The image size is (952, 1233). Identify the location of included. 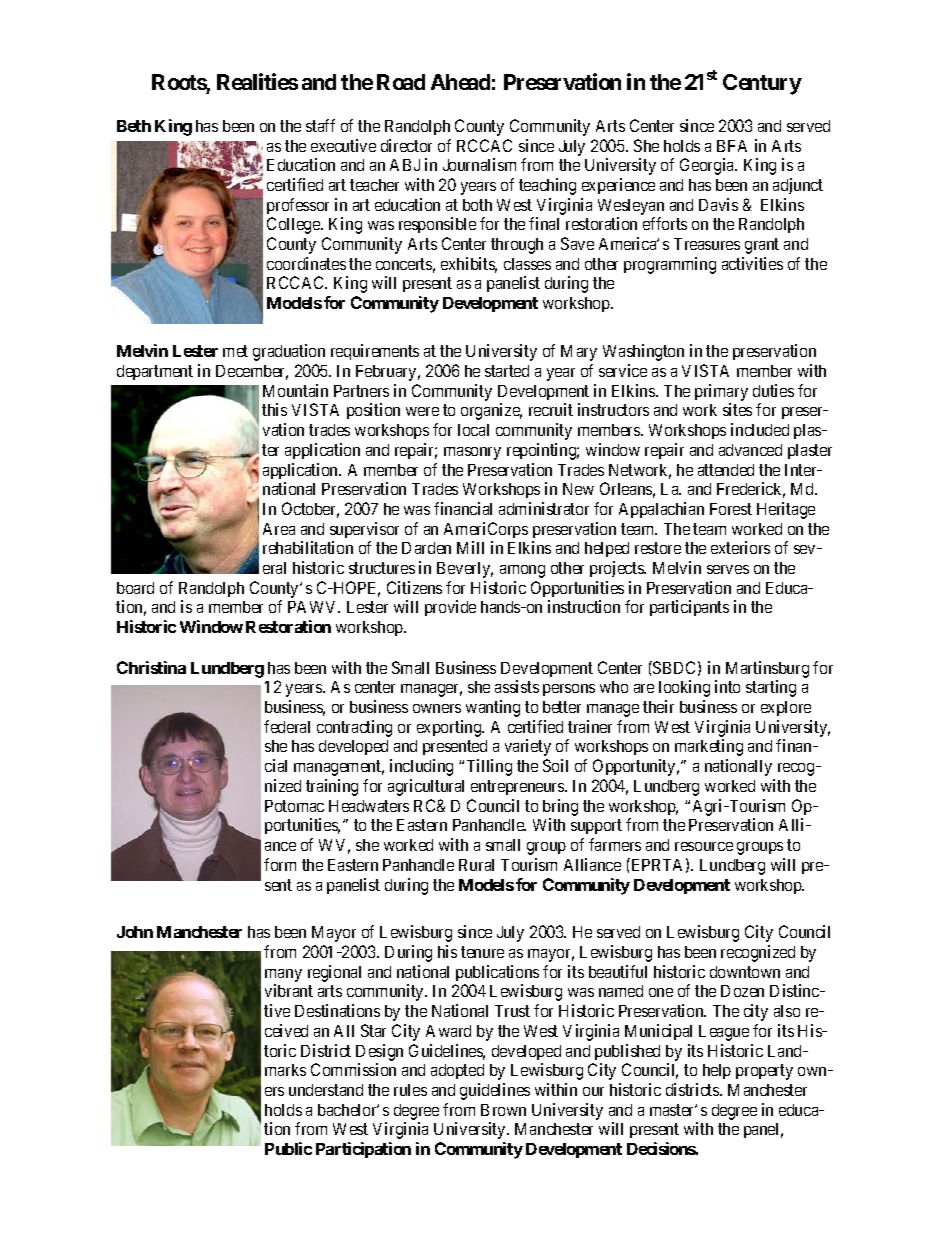
(760, 429).
